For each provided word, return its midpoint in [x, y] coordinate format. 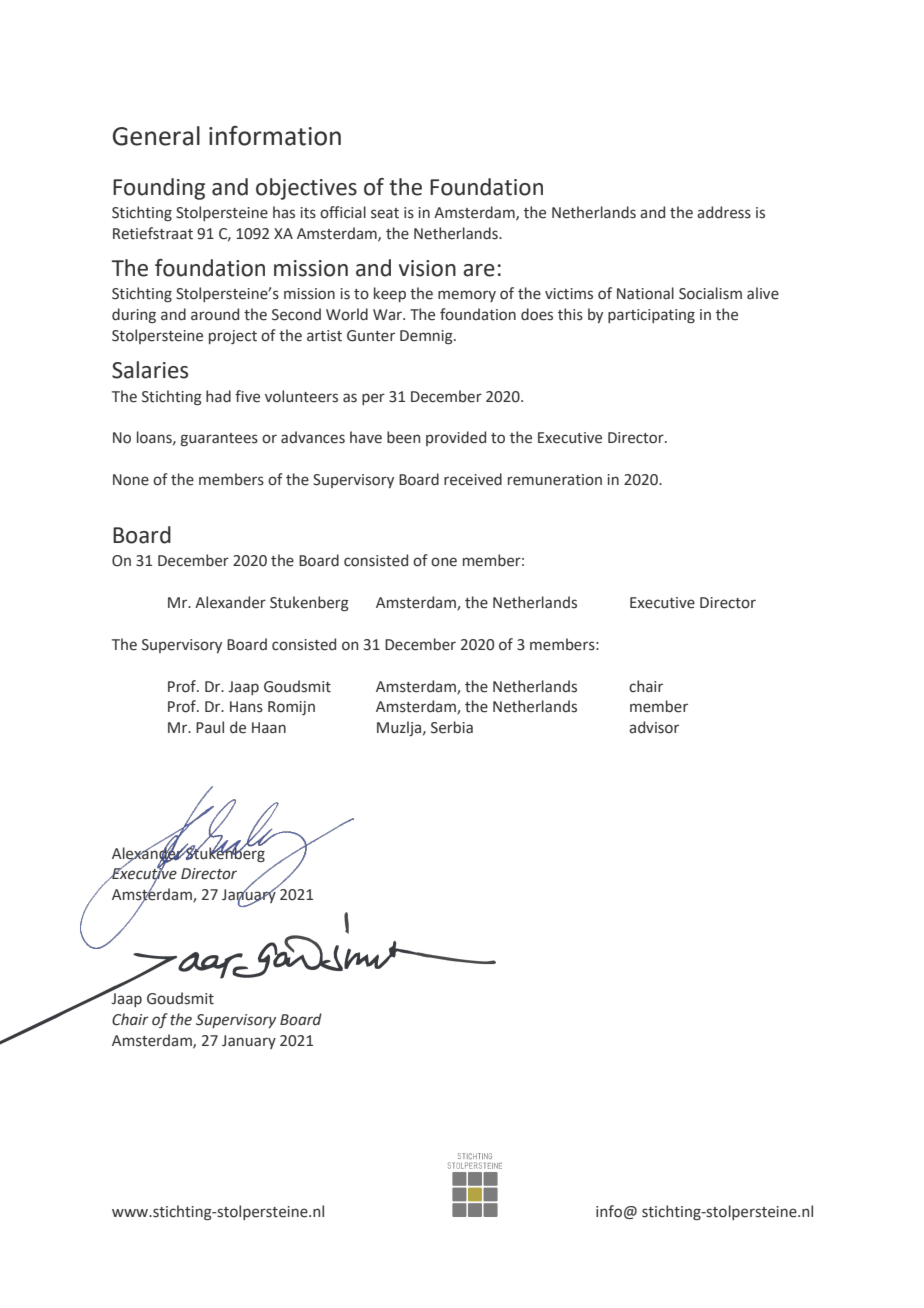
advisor [654, 727]
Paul [210, 727]
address [724, 212]
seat [385, 213]
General [156, 136]
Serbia [452, 727]
